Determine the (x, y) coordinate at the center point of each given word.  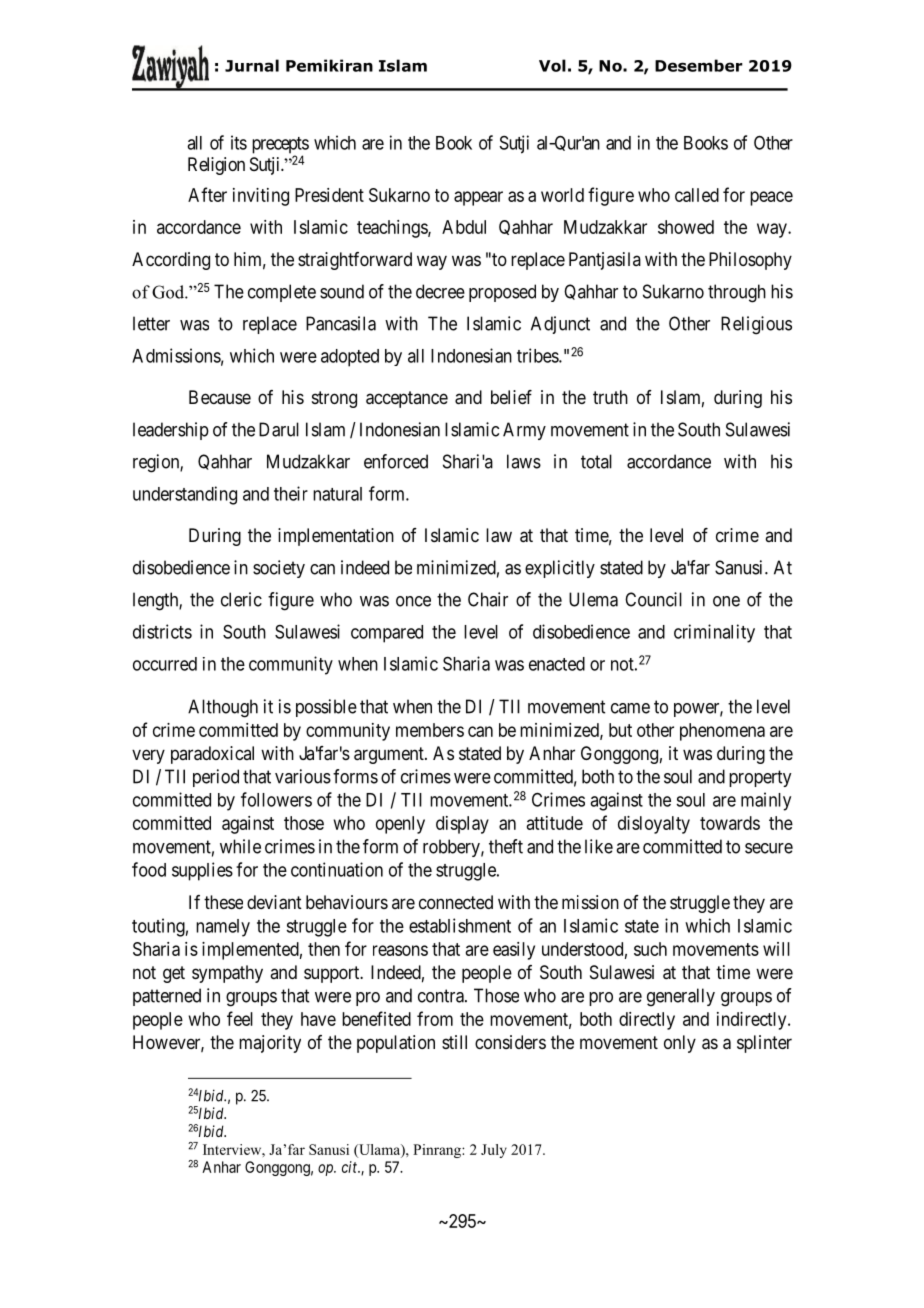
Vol (552, 65)
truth (610, 397)
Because (220, 397)
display (462, 825)
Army (524, 431)
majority (270, 1044)
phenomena (722, 732)
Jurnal (252, 65)
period (216, 778)
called (697, 195)
